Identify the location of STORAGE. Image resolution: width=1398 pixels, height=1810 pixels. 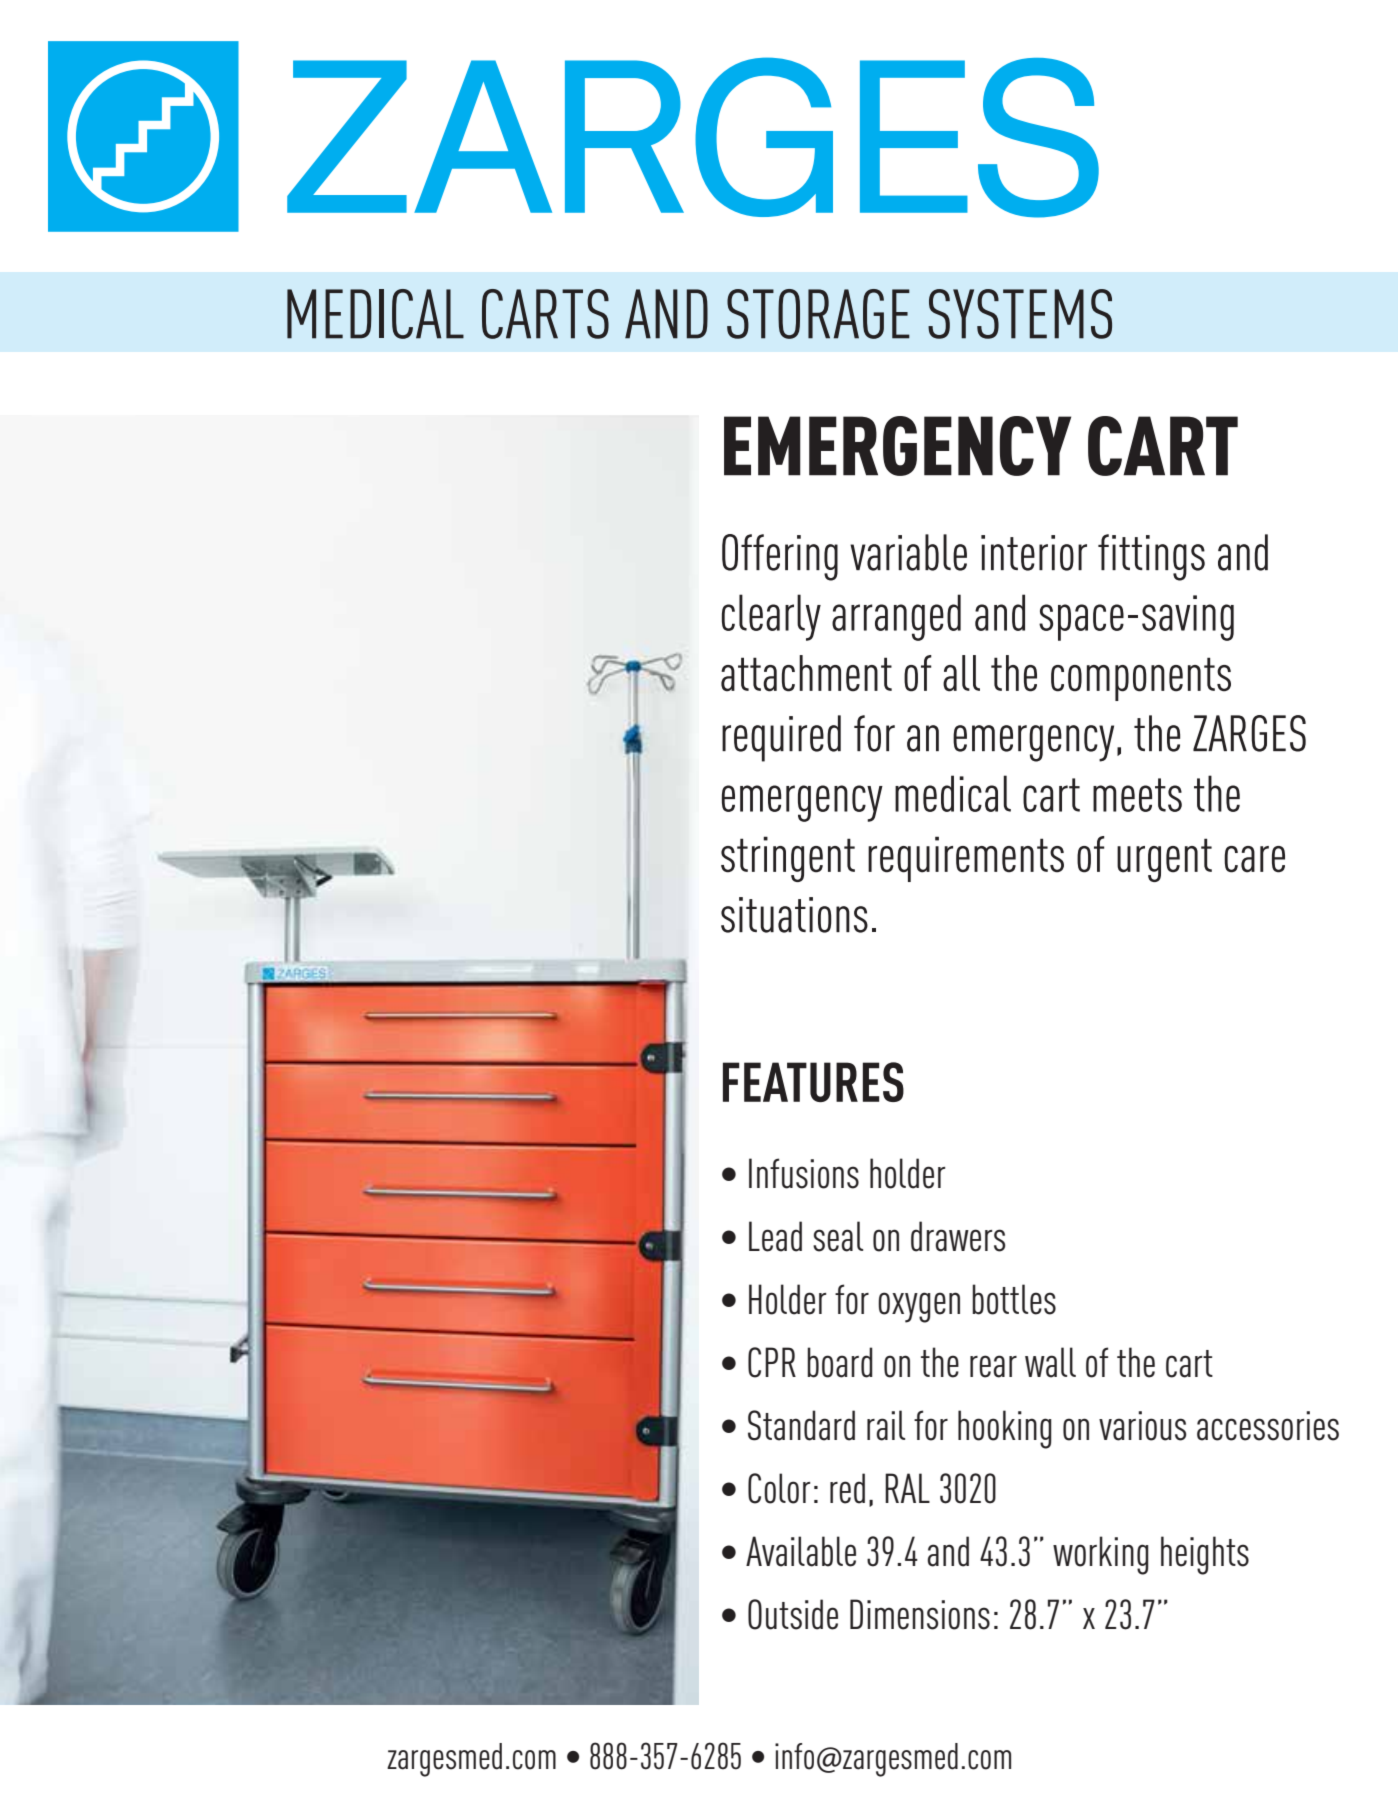
(818, 314).
